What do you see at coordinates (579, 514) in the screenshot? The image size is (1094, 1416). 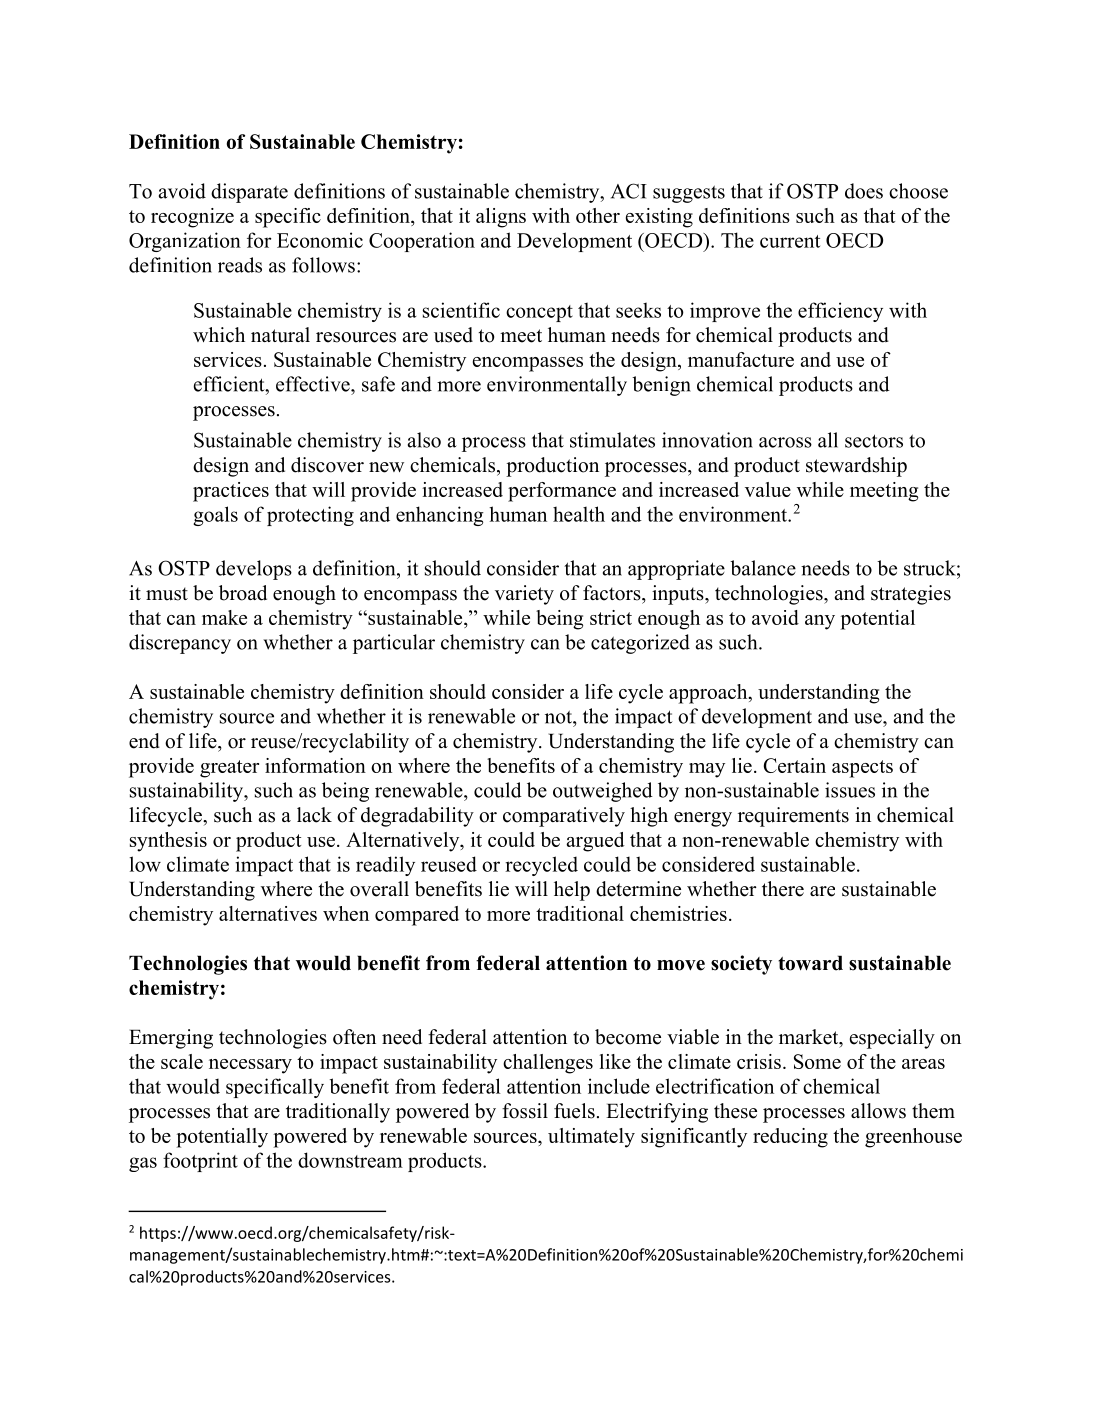 I see `health` at bounding box center [579, 514].
